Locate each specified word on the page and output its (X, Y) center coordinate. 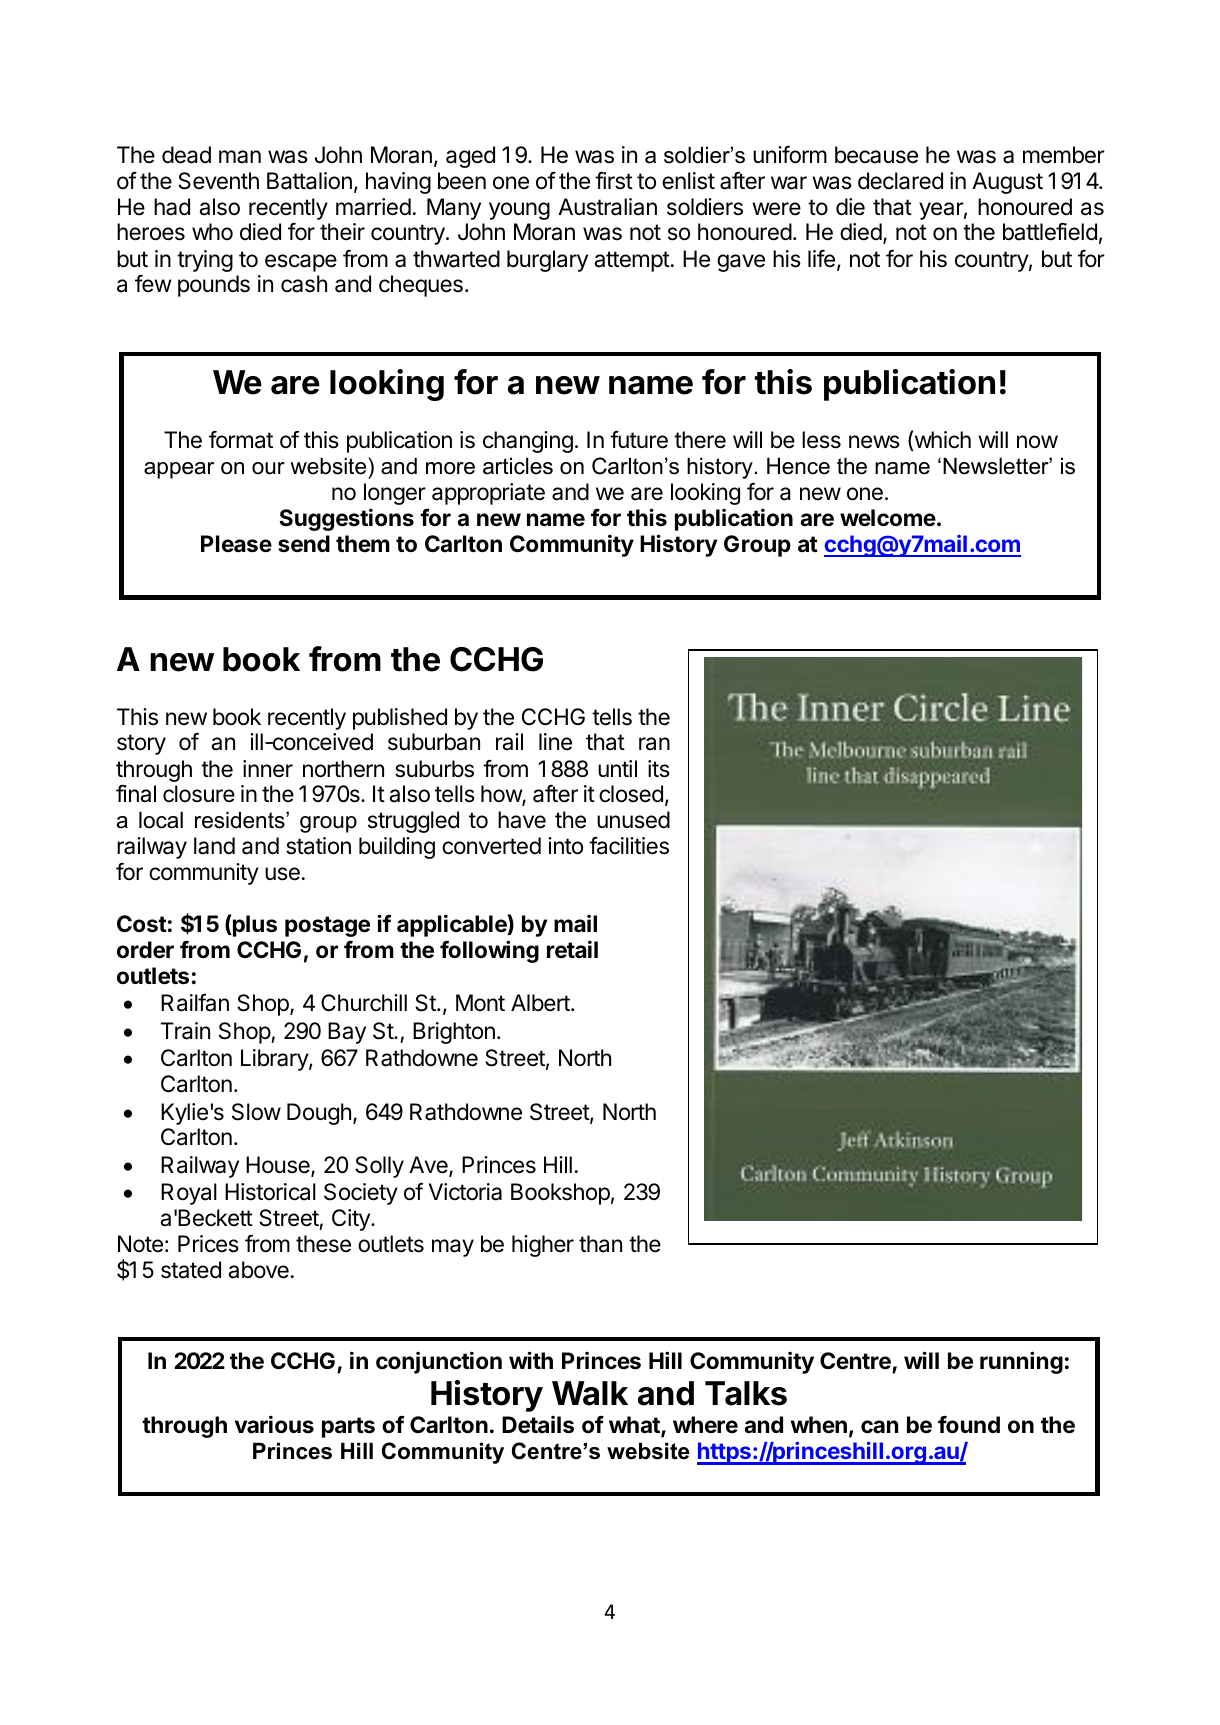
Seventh (218, 181)
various (274, 1424)
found (969, 1425)
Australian (607, 207)
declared (900, 181)
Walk (590, 1393)
